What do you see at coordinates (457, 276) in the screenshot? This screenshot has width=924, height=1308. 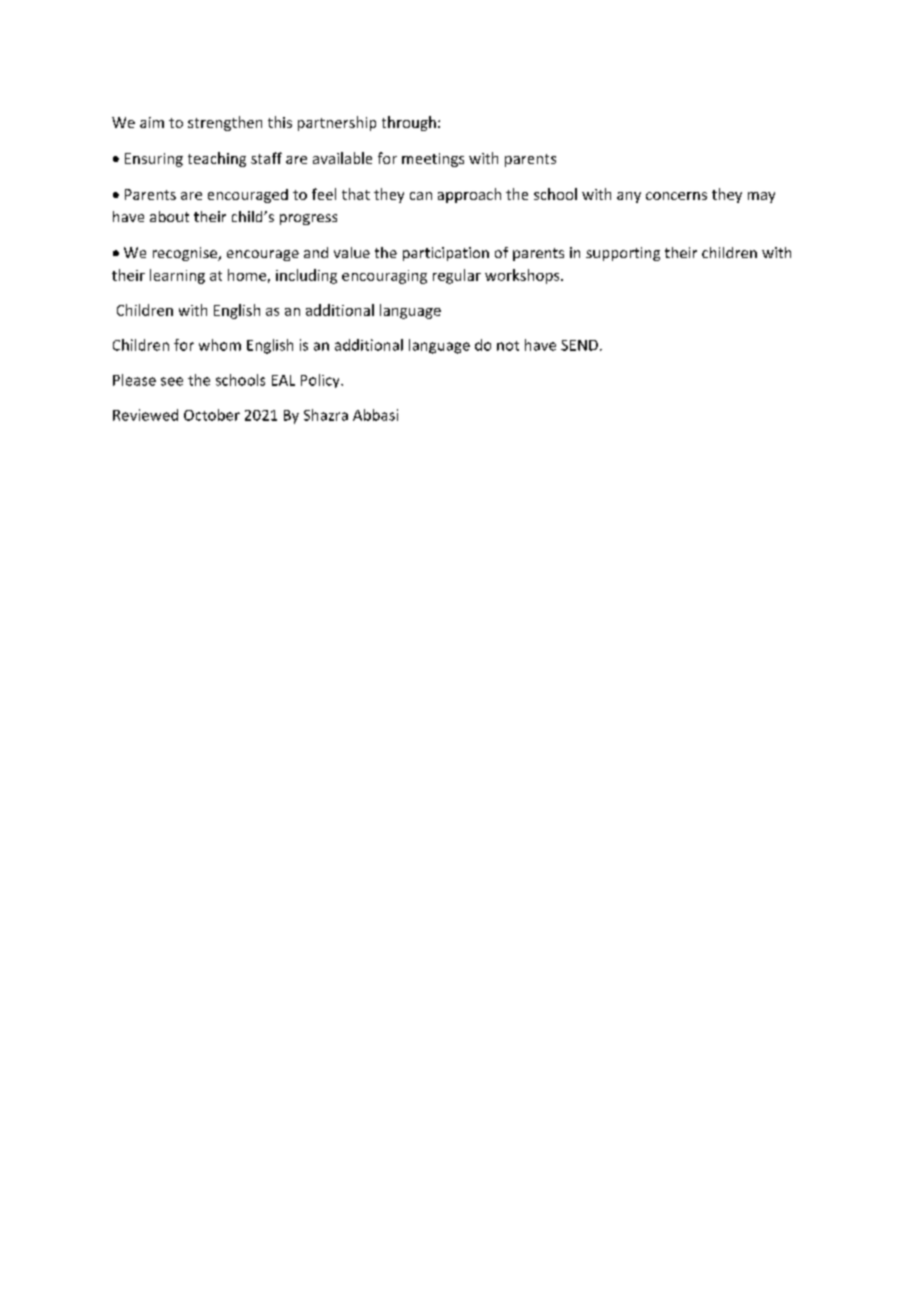 I see `regular` at bounding box center [457, 276].
